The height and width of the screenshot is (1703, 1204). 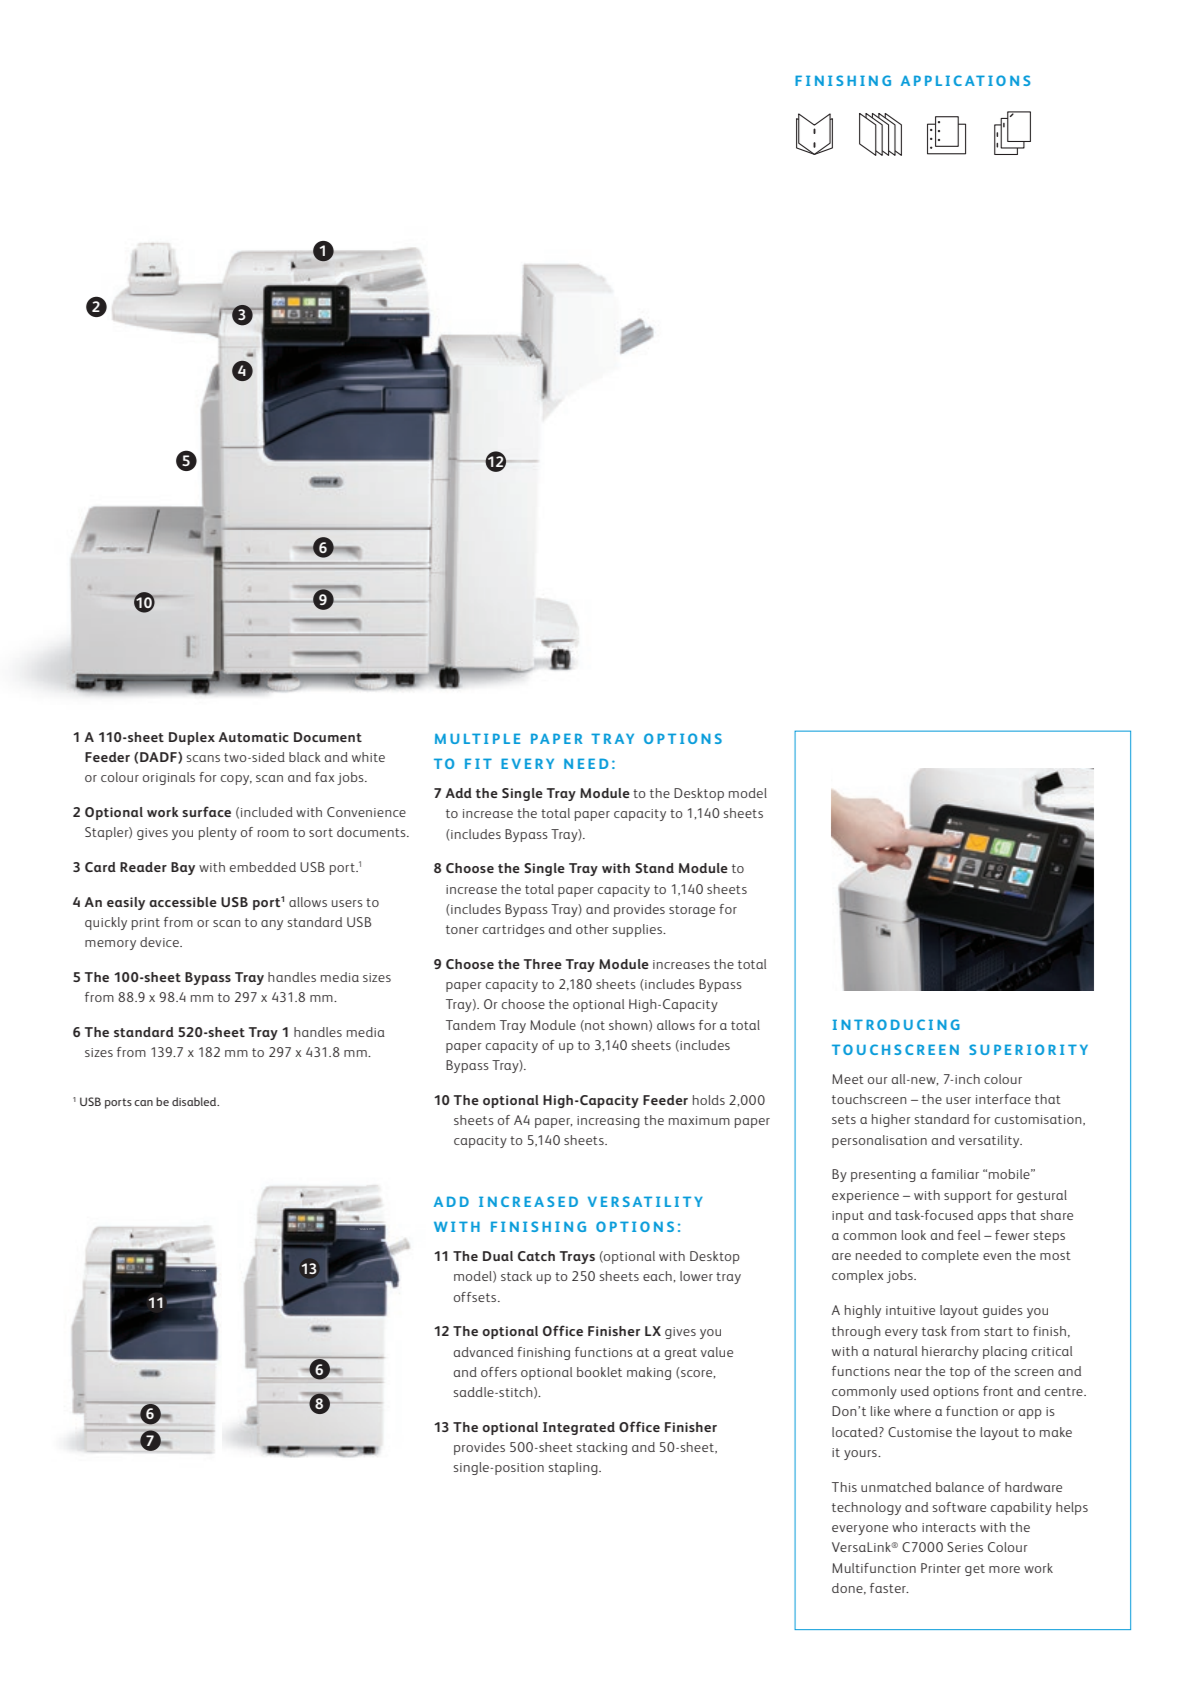 I want to click on copy, so click(x=236, y=780).
